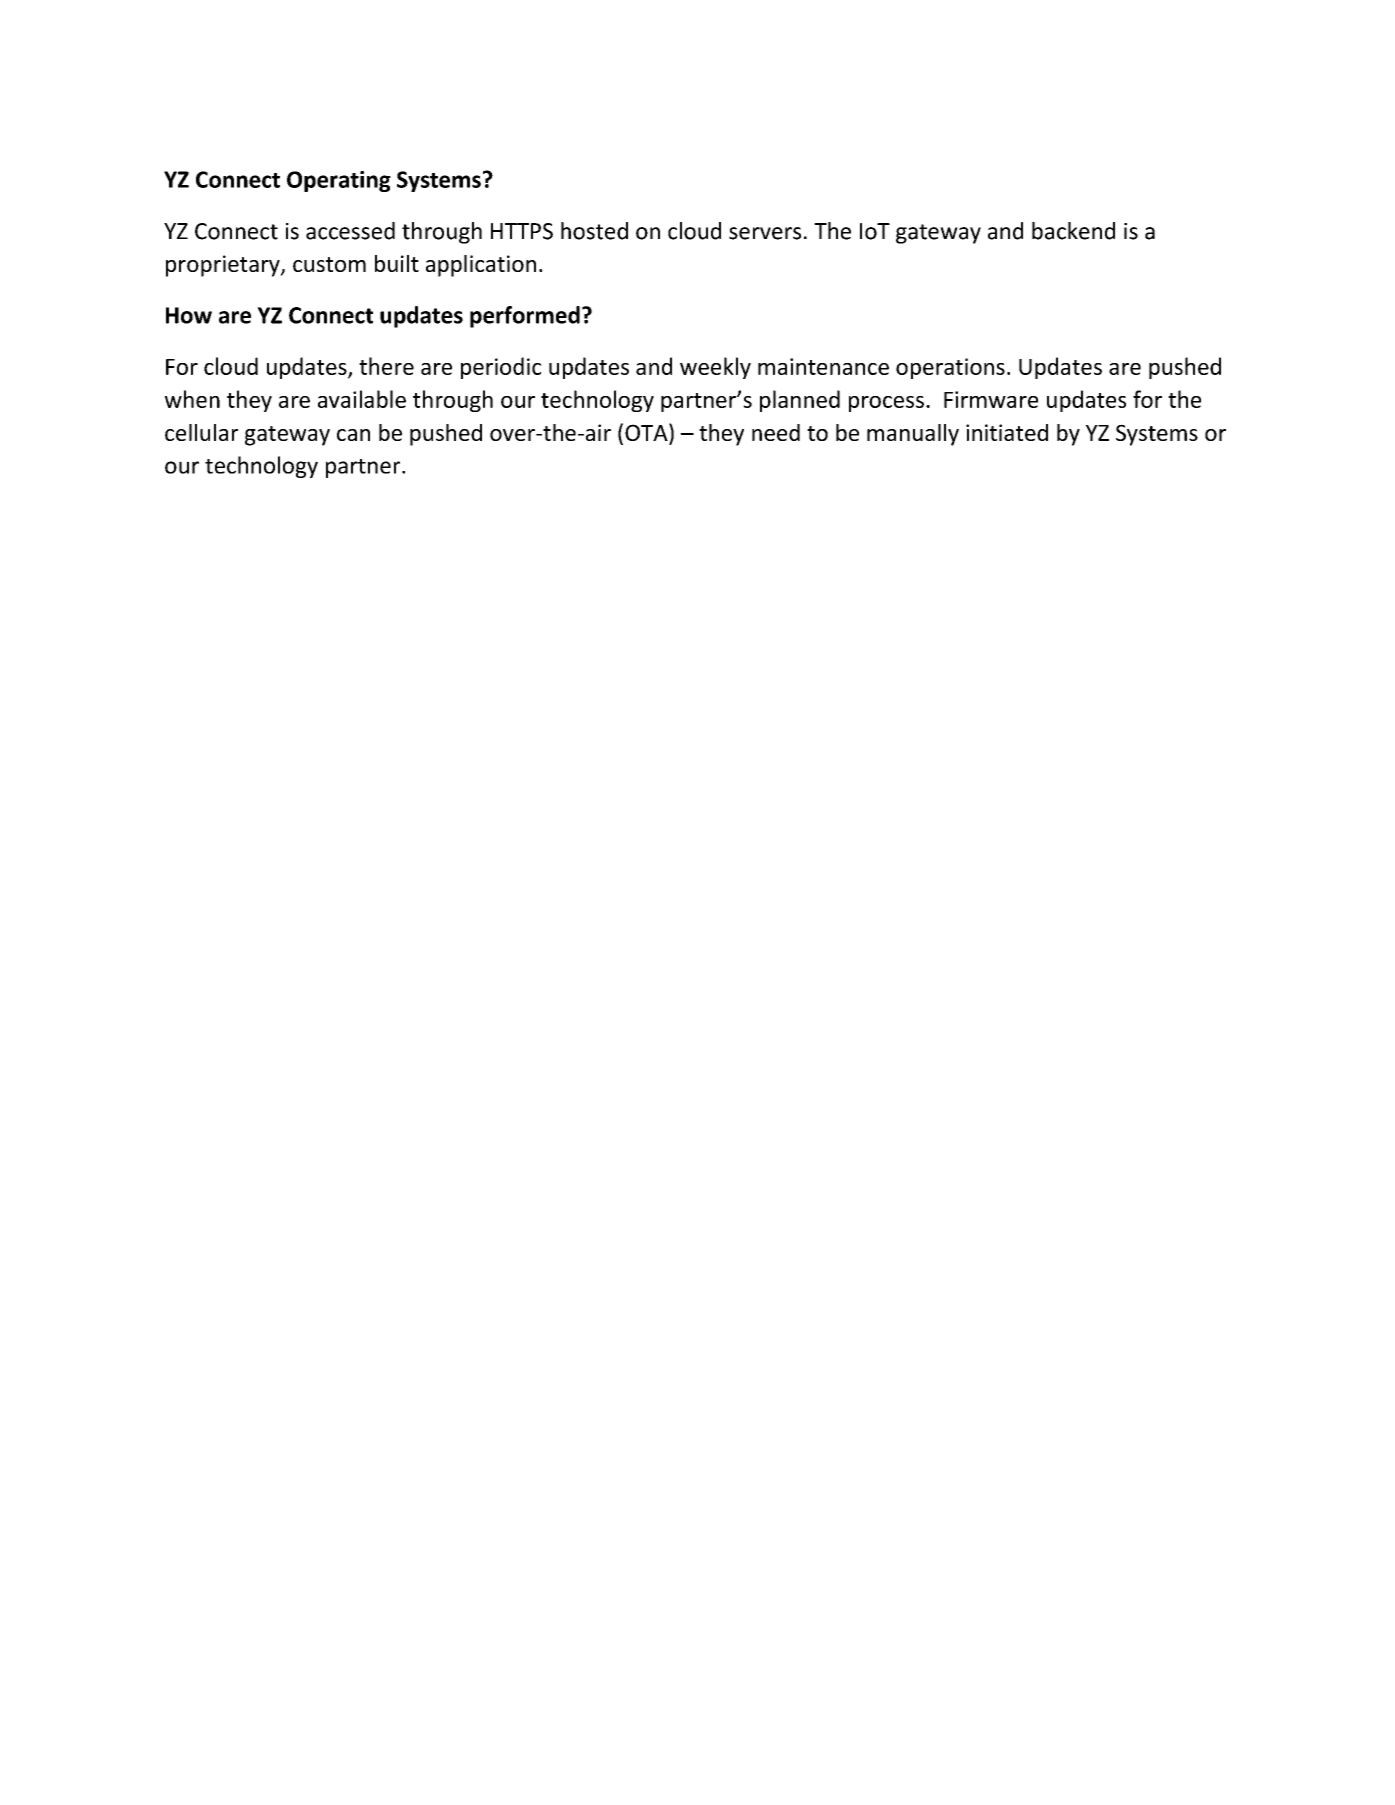 The image size is (1395, 1805). What do you see at coordinates (950, 368) in the screenshot?
I see `operations` at bounding box center [950, 368].
